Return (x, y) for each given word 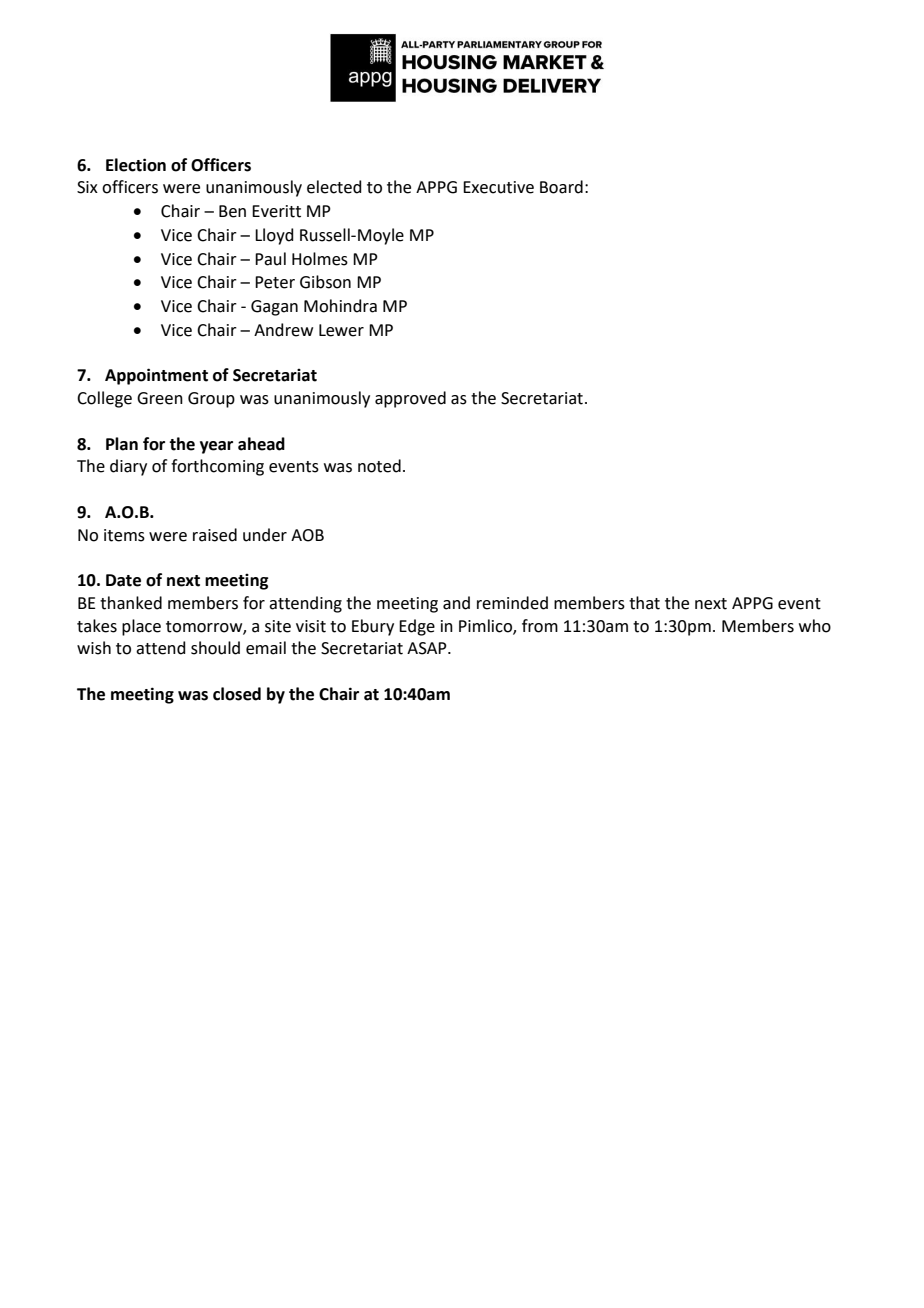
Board (561, 187)
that (644, 603)
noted (379, 466)
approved (410, 399)
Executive (498, 187)
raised (215, 535)
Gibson (325, 282)
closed (237, 694)
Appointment (156, 376)
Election (136, 165)
